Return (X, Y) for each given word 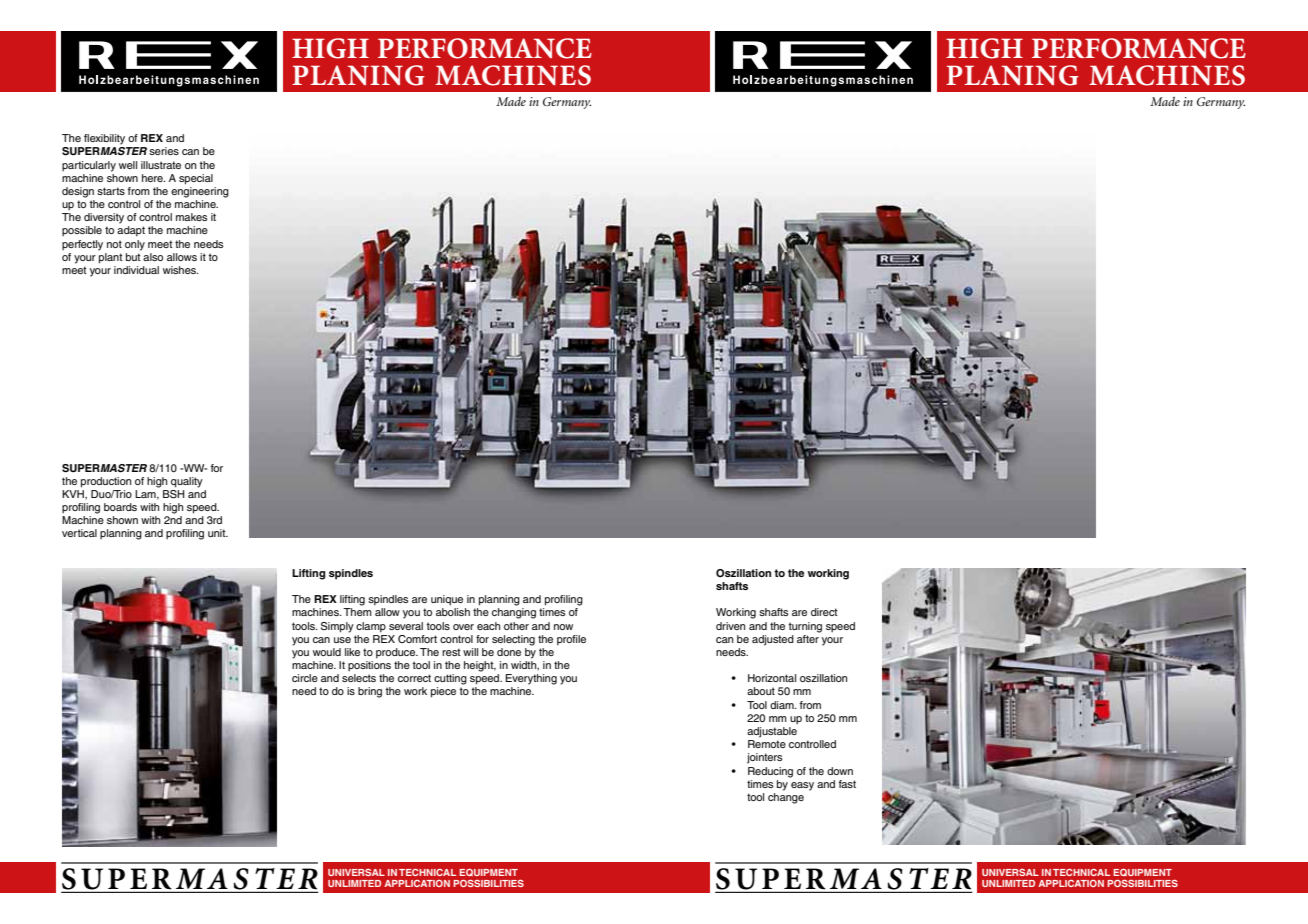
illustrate (161, 165)
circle (305, 678)
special (196, 179)
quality (187, 482)
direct (824, 612)
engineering (200, 192)
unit (218, 533)
